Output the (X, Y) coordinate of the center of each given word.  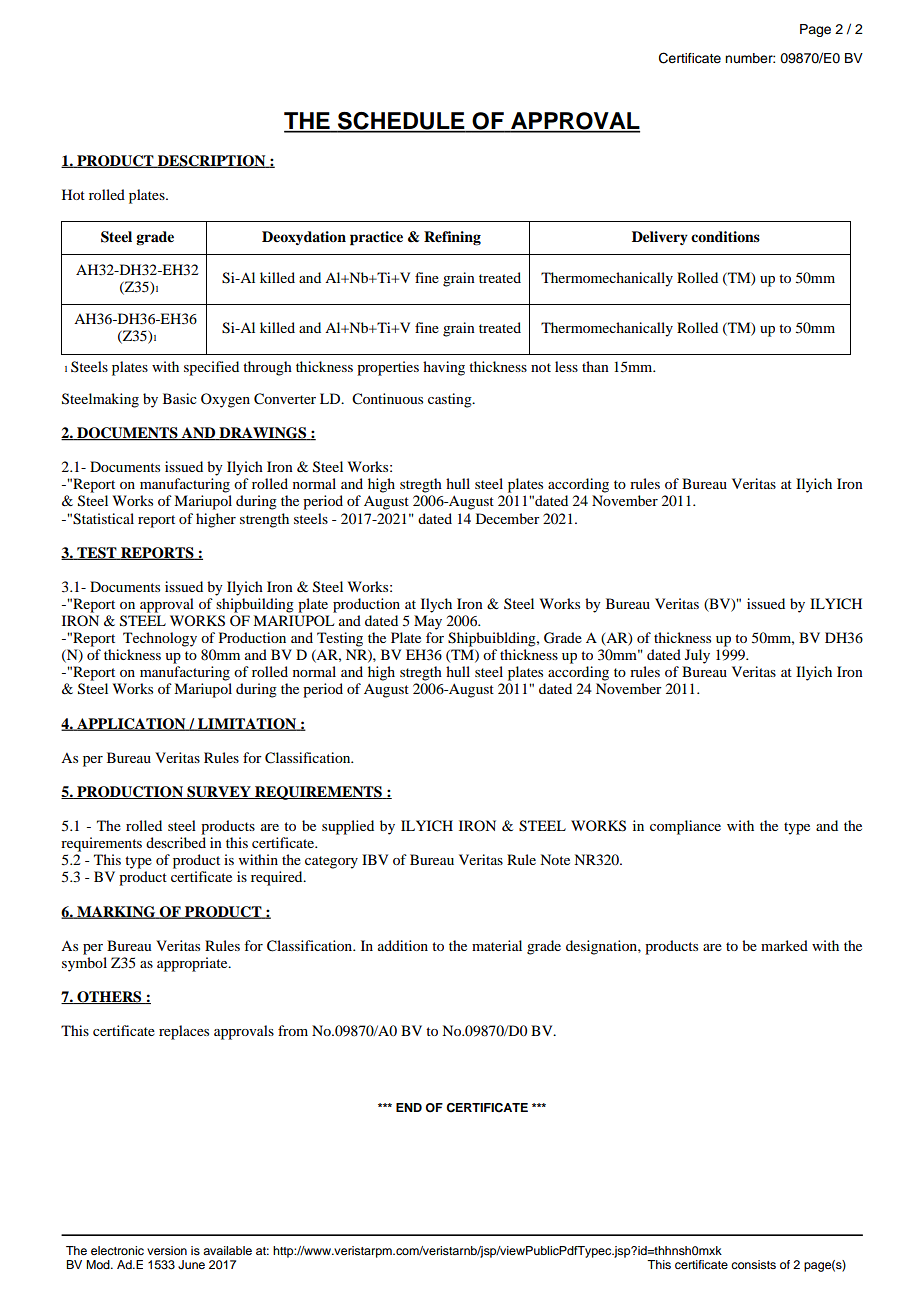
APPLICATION (131, 724)
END (409, 1107)
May (428, 622)
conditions (725, 236)
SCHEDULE (401, 122)
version (167, 1250)
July (697, 656)
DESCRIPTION (212, 161)
